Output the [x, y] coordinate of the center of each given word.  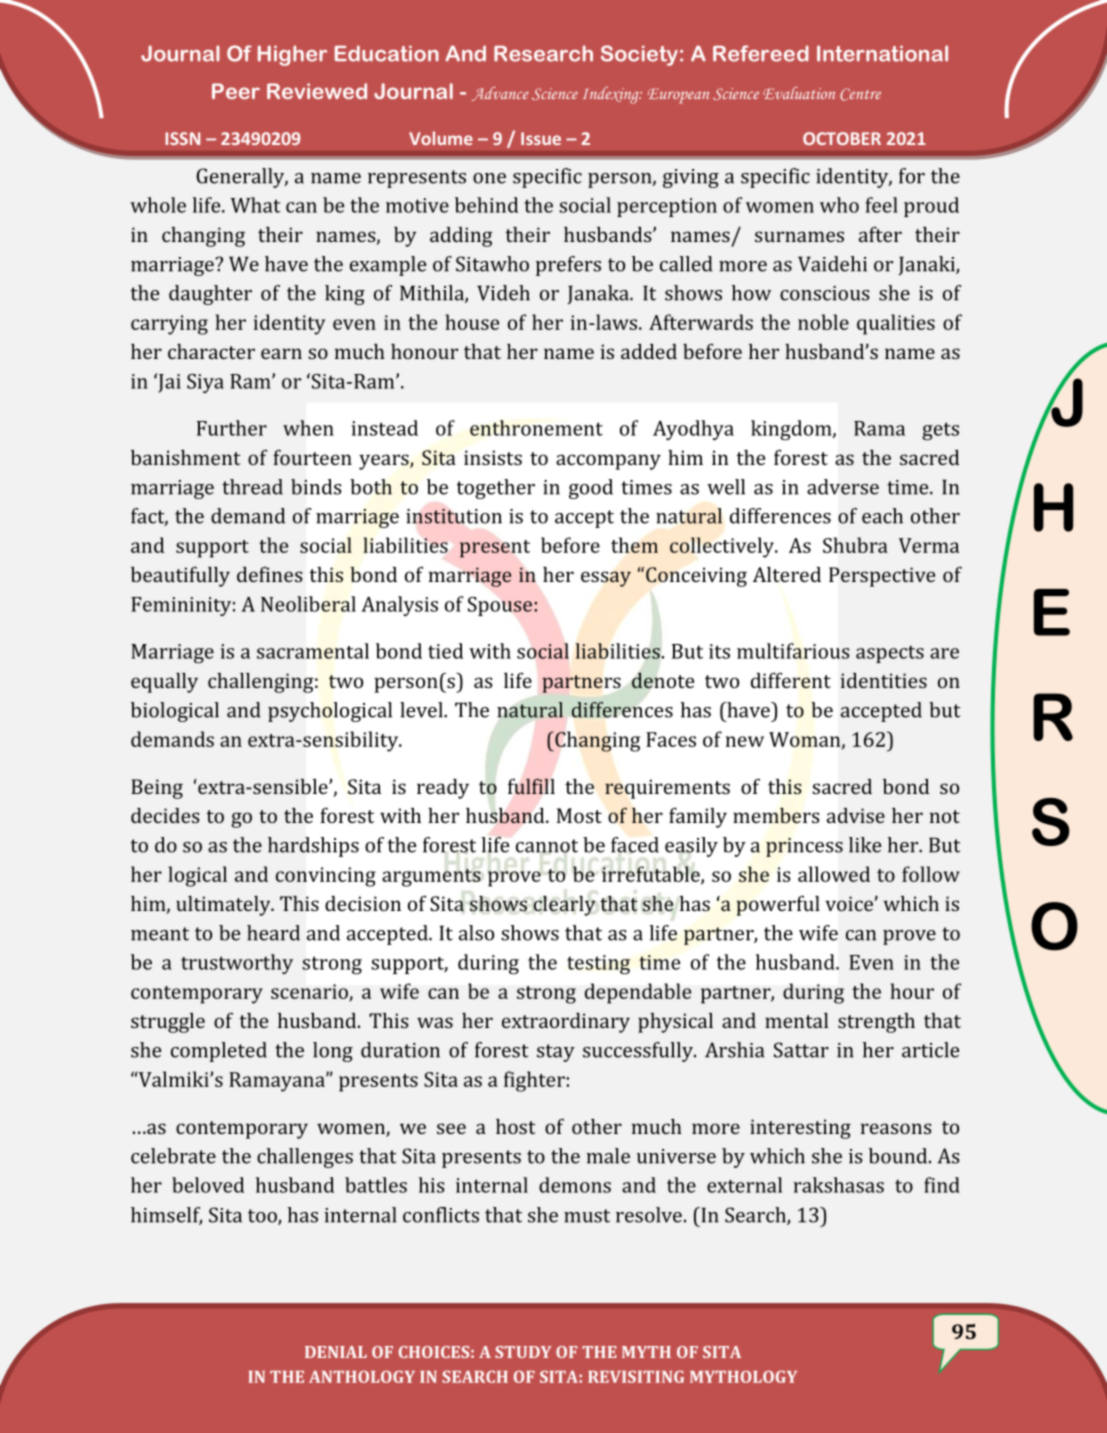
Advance [500, 94]
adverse [843, 487]
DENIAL [336, 1352]
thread [252, 487]
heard [273, 933]
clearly [564, 906]
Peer [236, 91]
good [591, 489]
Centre [860, 94]
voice [850, 903]
